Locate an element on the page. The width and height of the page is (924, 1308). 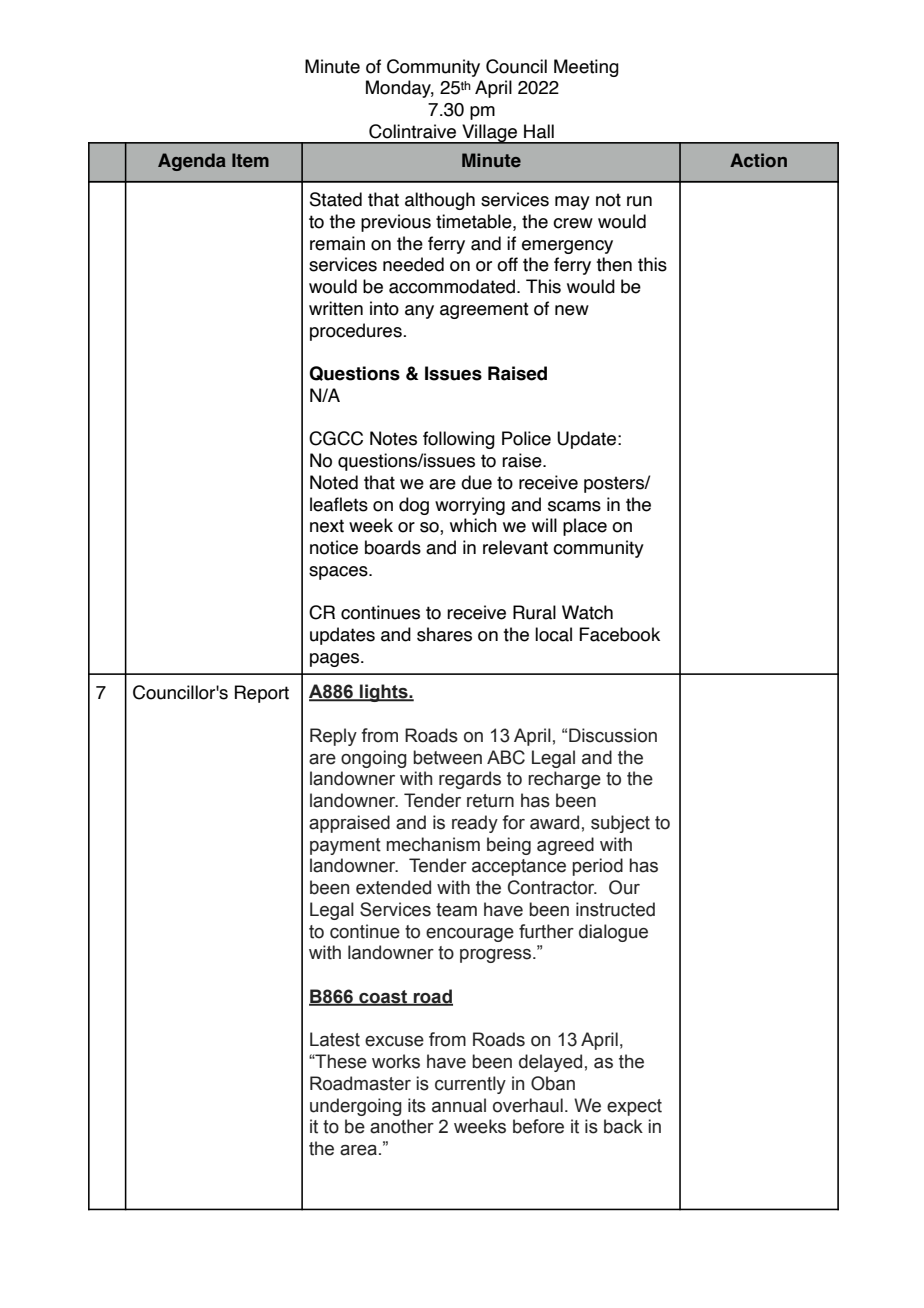
spaces is located at coordinates (339, 573).
